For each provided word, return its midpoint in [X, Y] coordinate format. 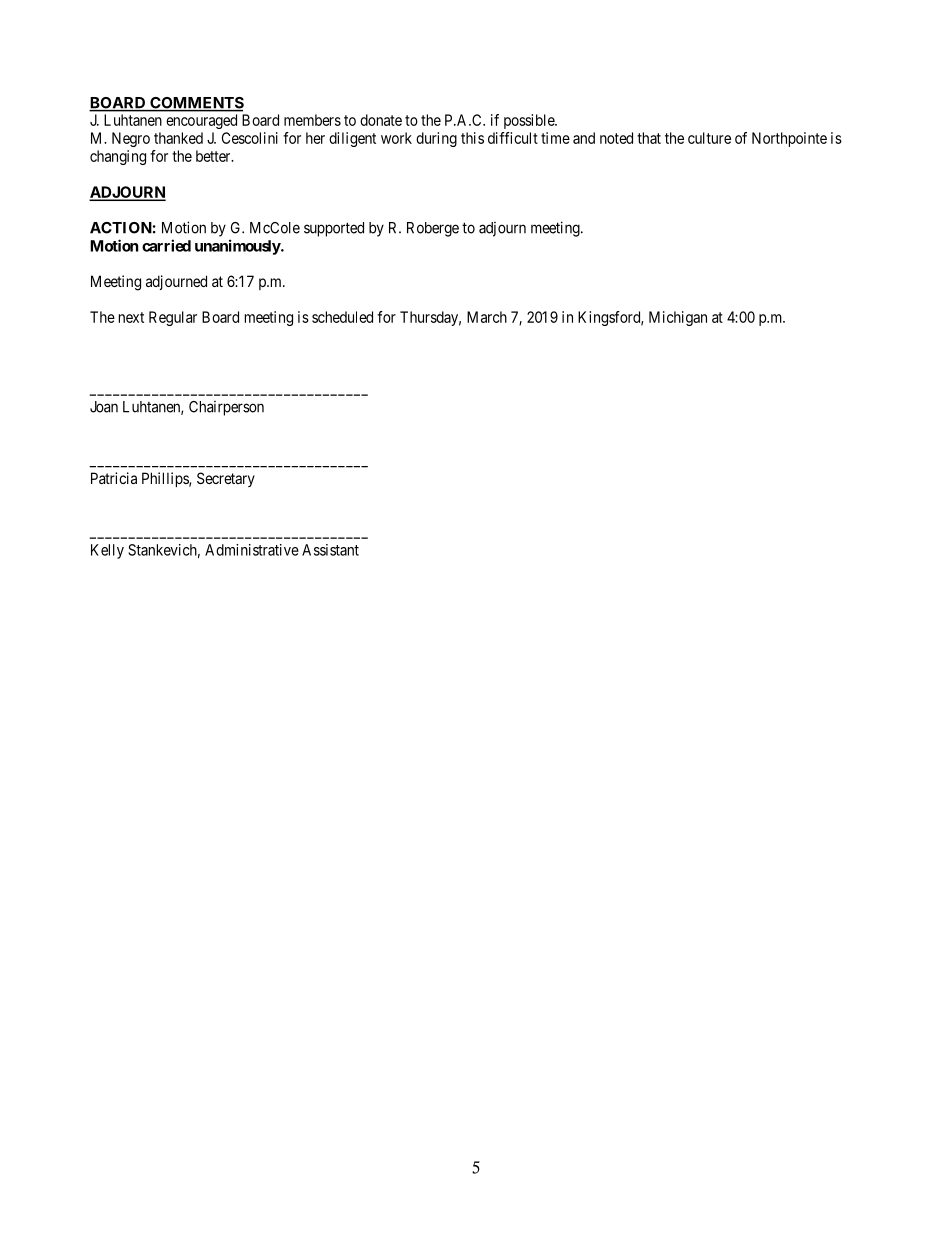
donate [381, 120]
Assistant [330, 550]
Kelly [107, 551]
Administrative [252, 550]
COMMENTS [196, 104]
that [649, 138]
